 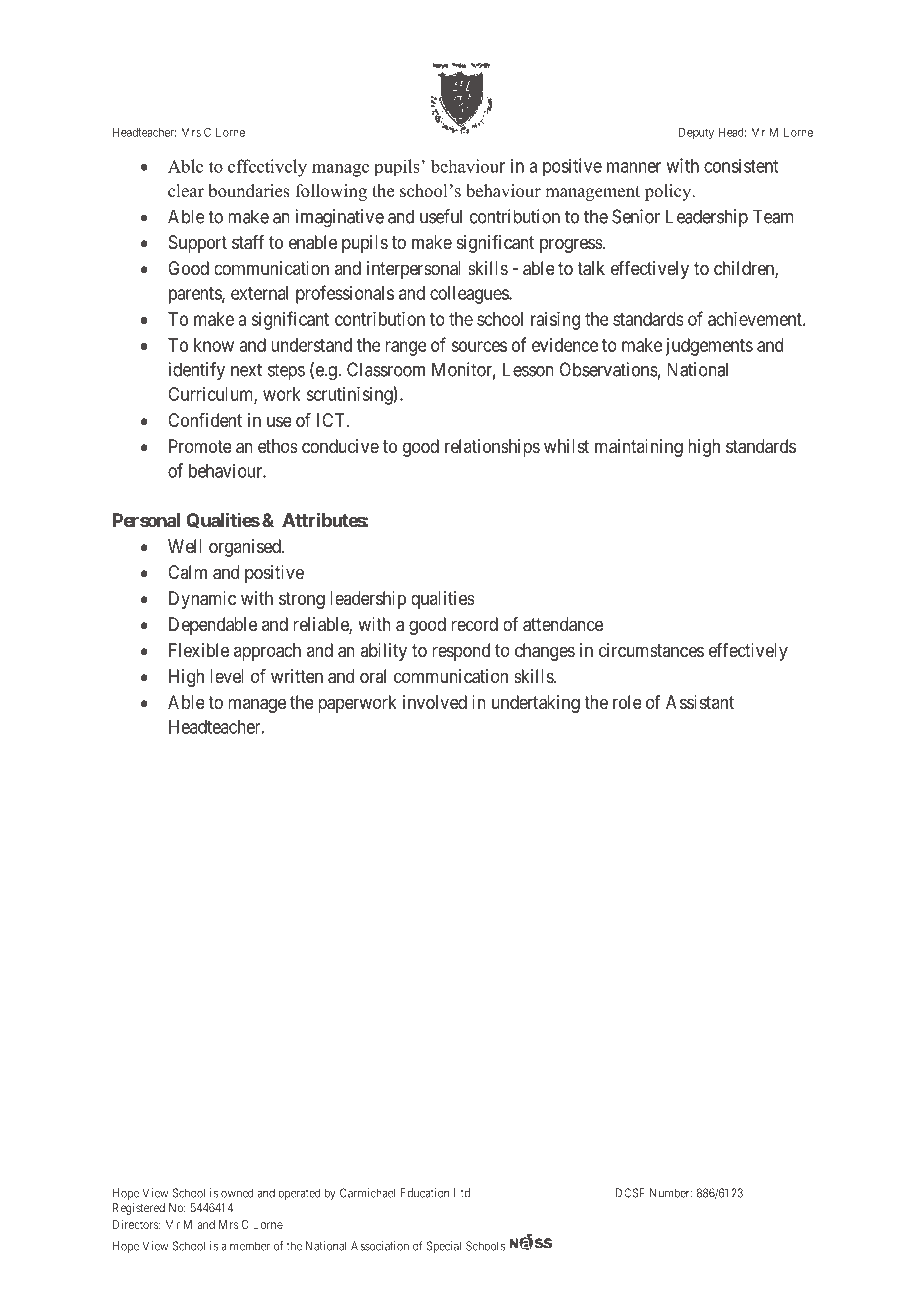 What do you see at coordinates (186, 191) in the screenshot?
I see `clear` at bounding box center [186, 191].
